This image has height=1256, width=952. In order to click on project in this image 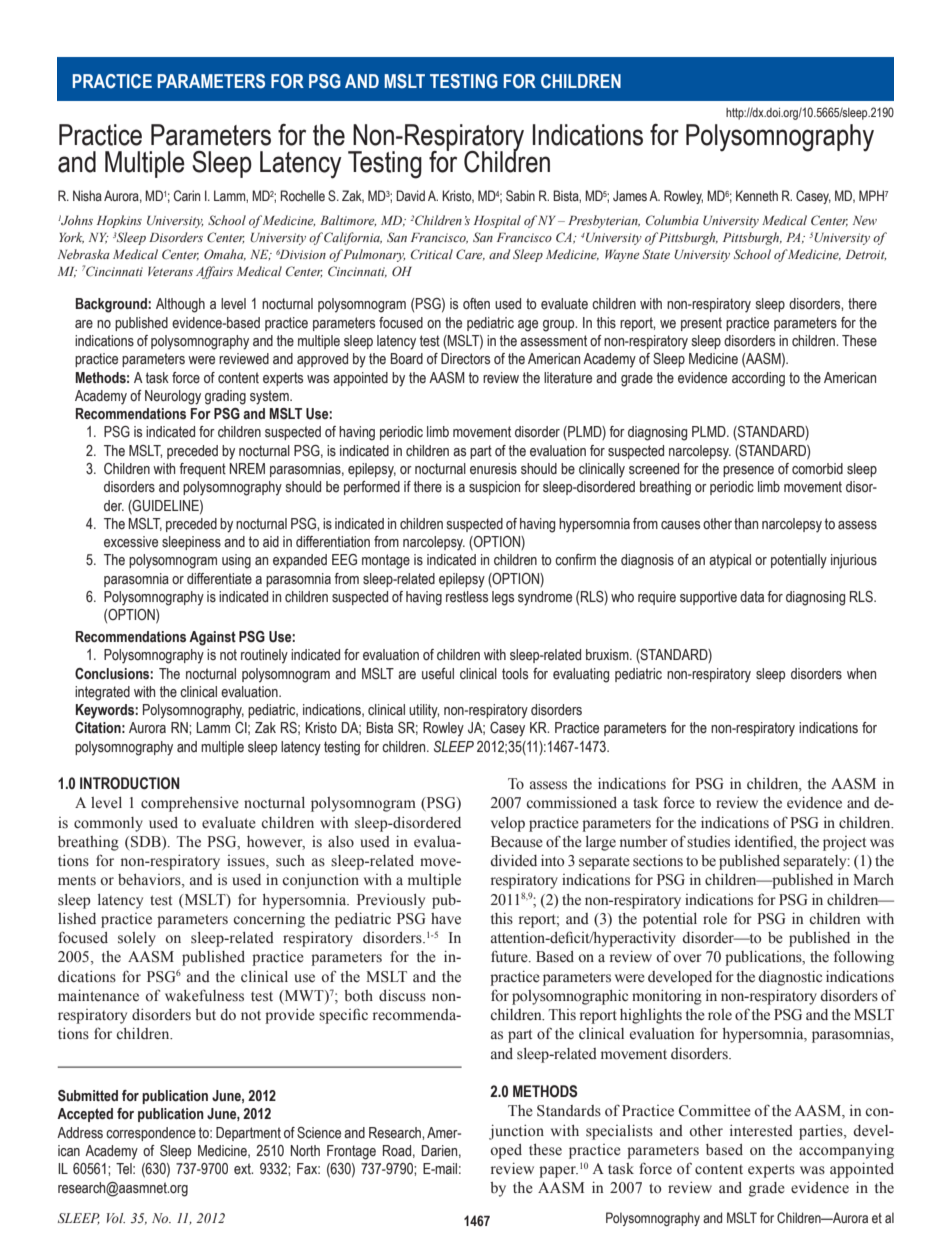, I will do `click(844, 843)`.
